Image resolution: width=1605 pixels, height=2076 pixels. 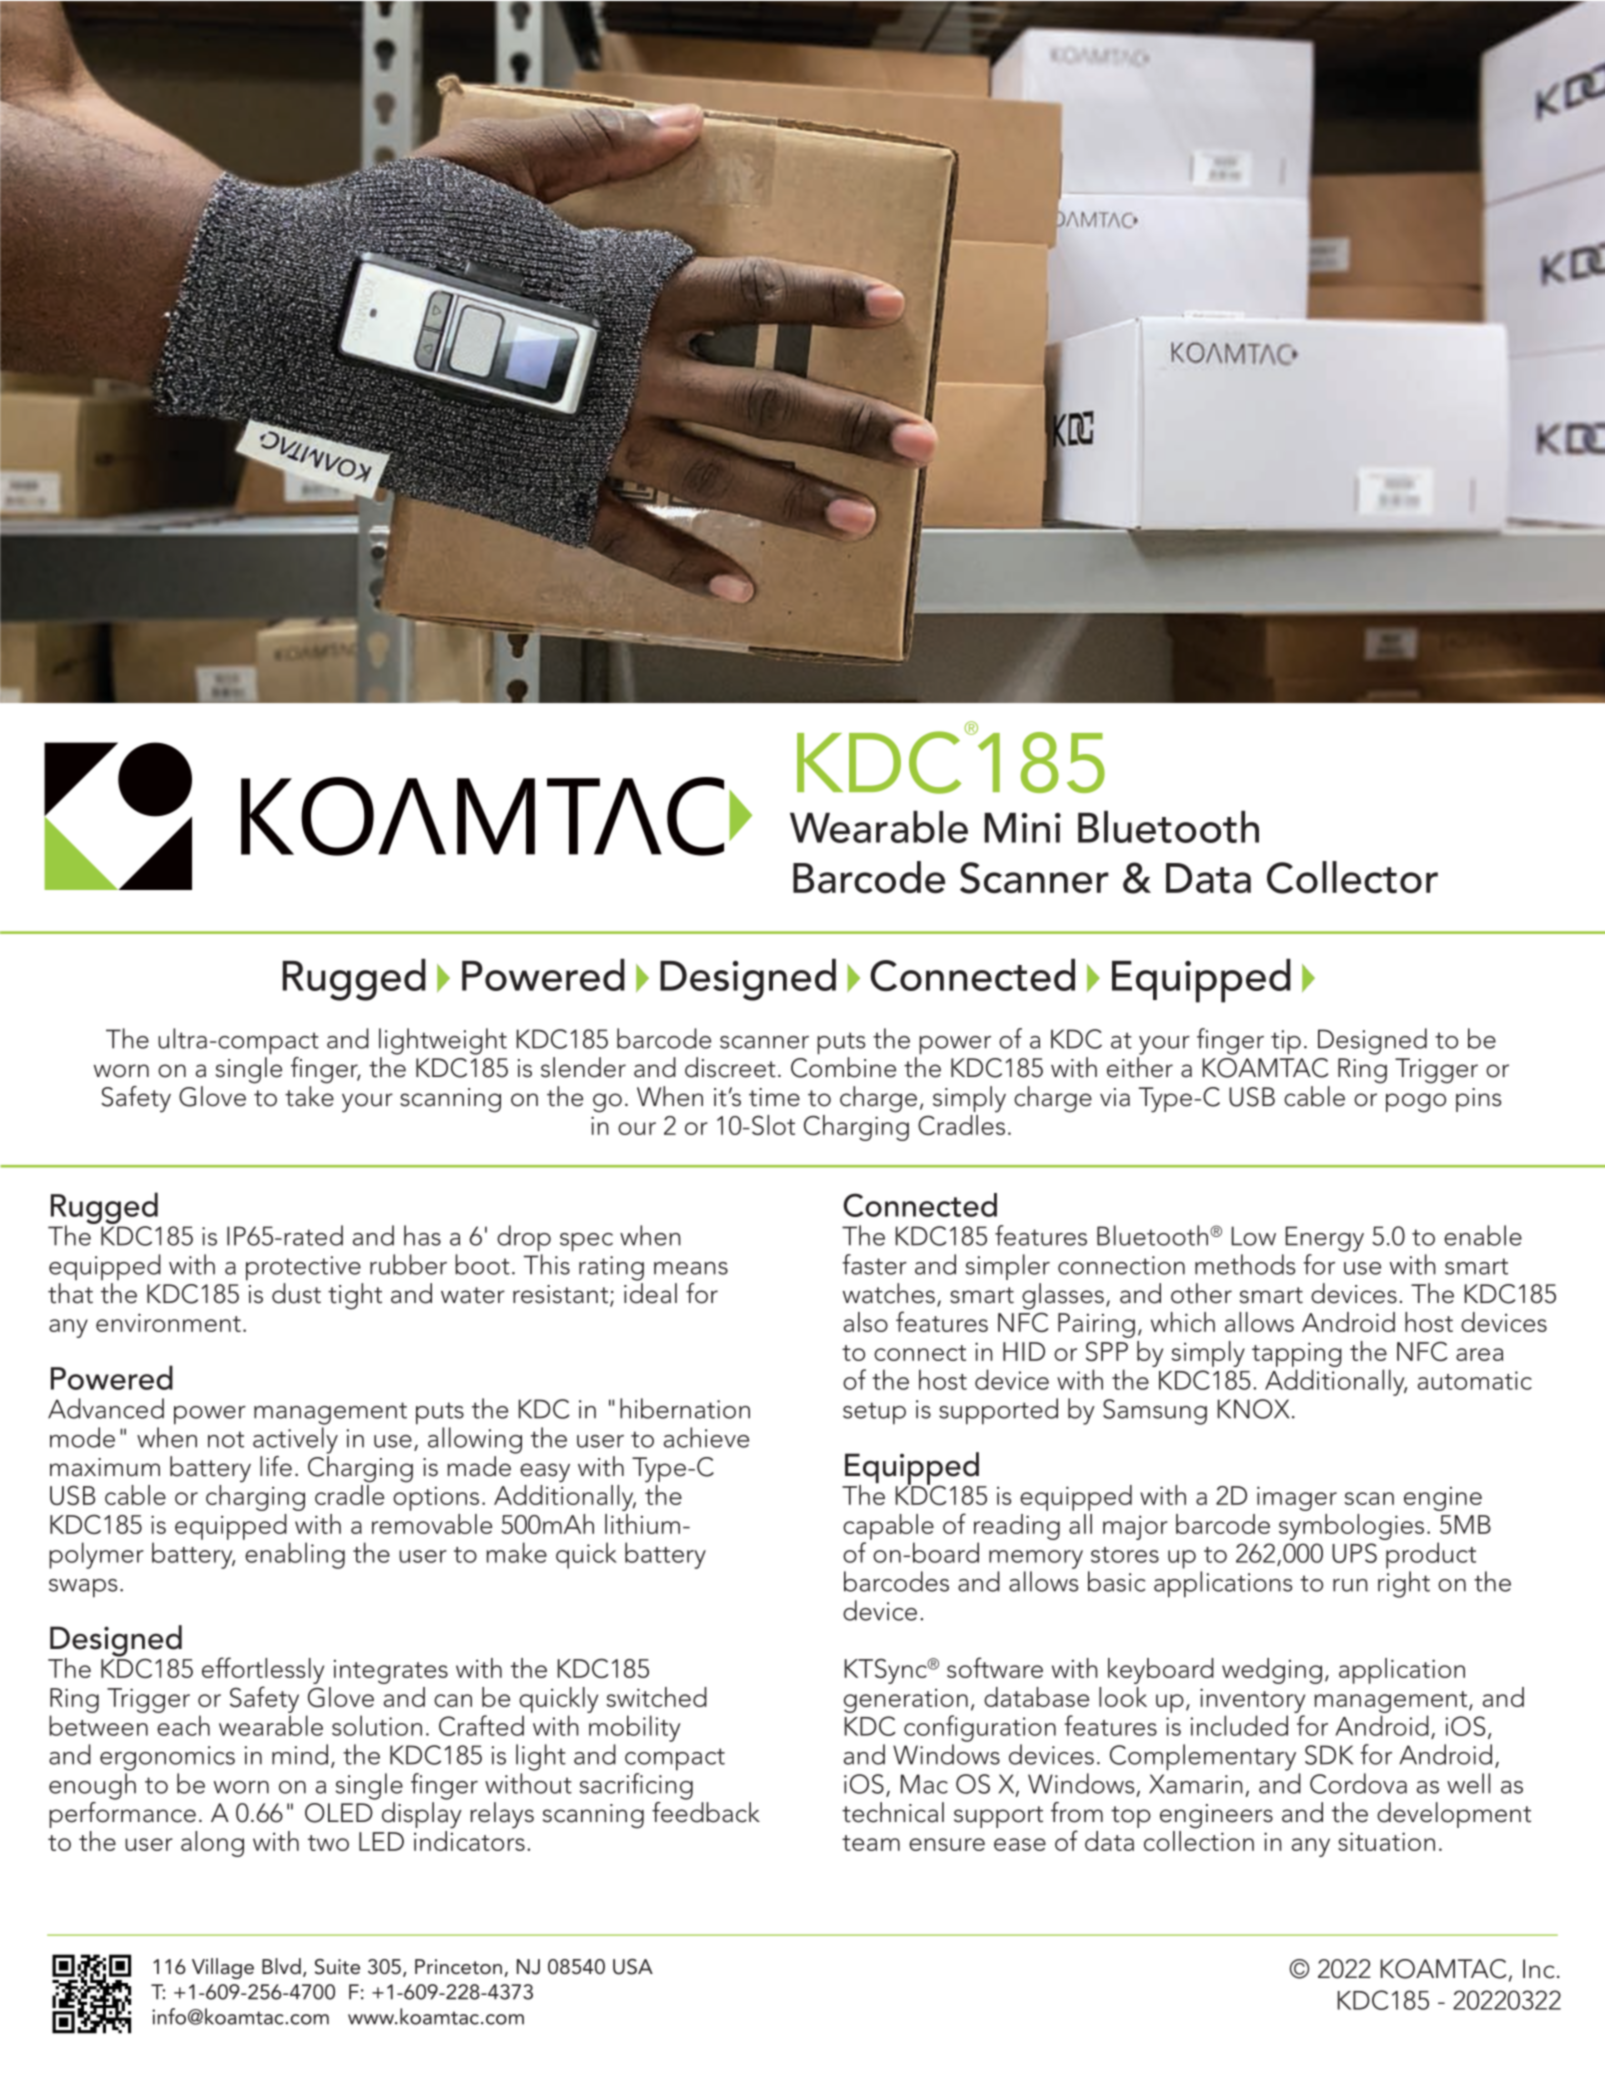 What do you see at coordinates (309, 1096) in the page?
I see `take` at bounding box center [309, 1096].
